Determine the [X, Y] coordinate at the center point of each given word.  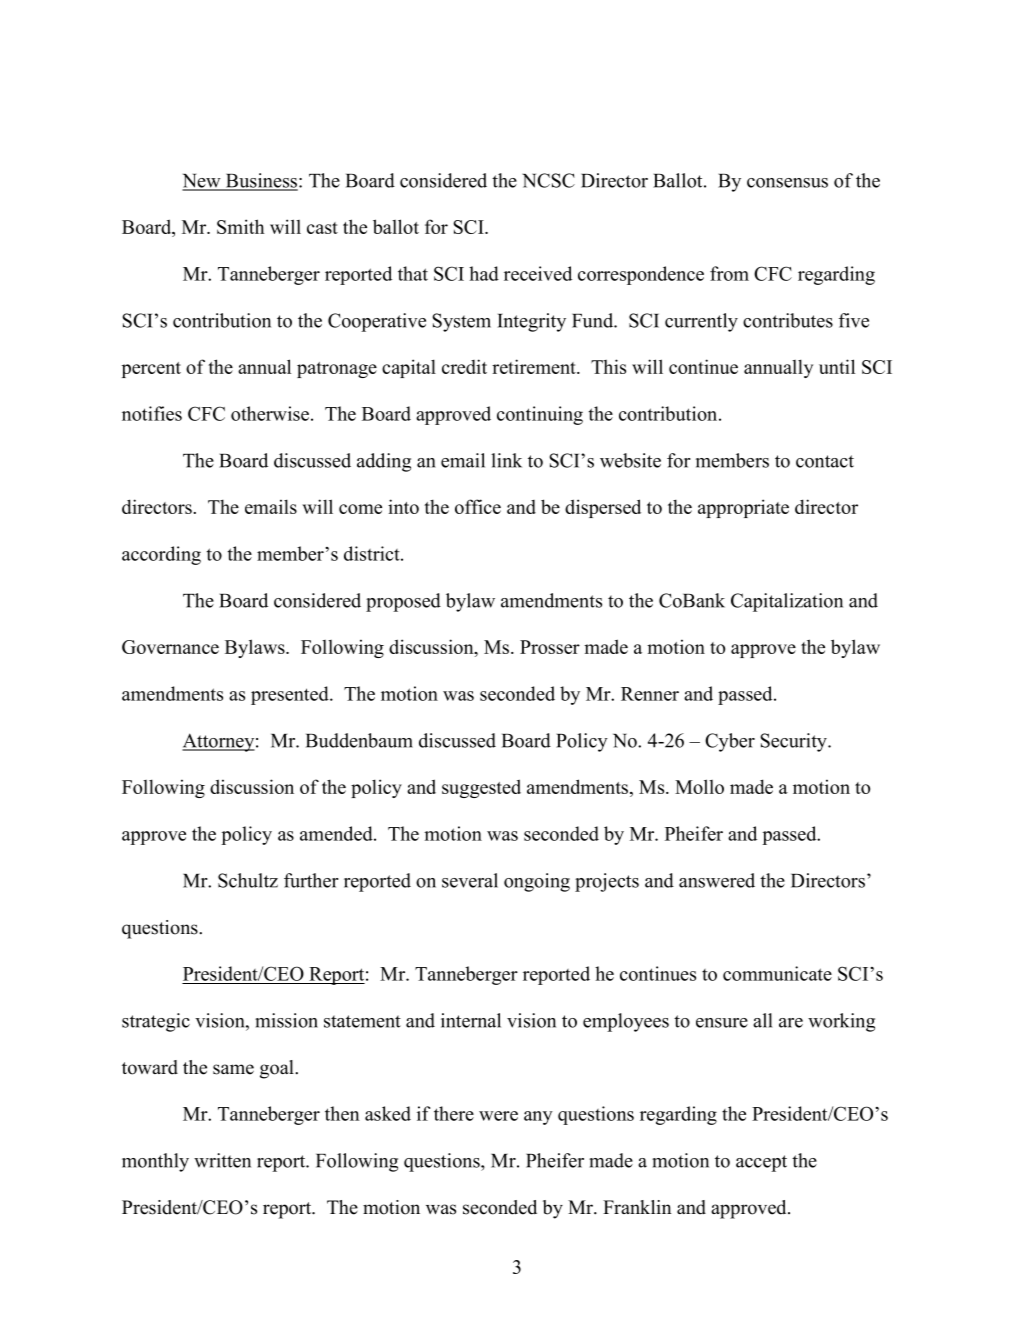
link [506, 460]
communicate [777, 973]
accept [761, 1163]
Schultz [248, 880]
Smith [240, 226]
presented [291, 695]
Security [795, 742]
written [222, 1160]
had [484, 273]
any [538, 1118]
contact [825, 461]
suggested [481, 788]
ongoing [537, 882]
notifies [152, 413]
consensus [787, 183]
